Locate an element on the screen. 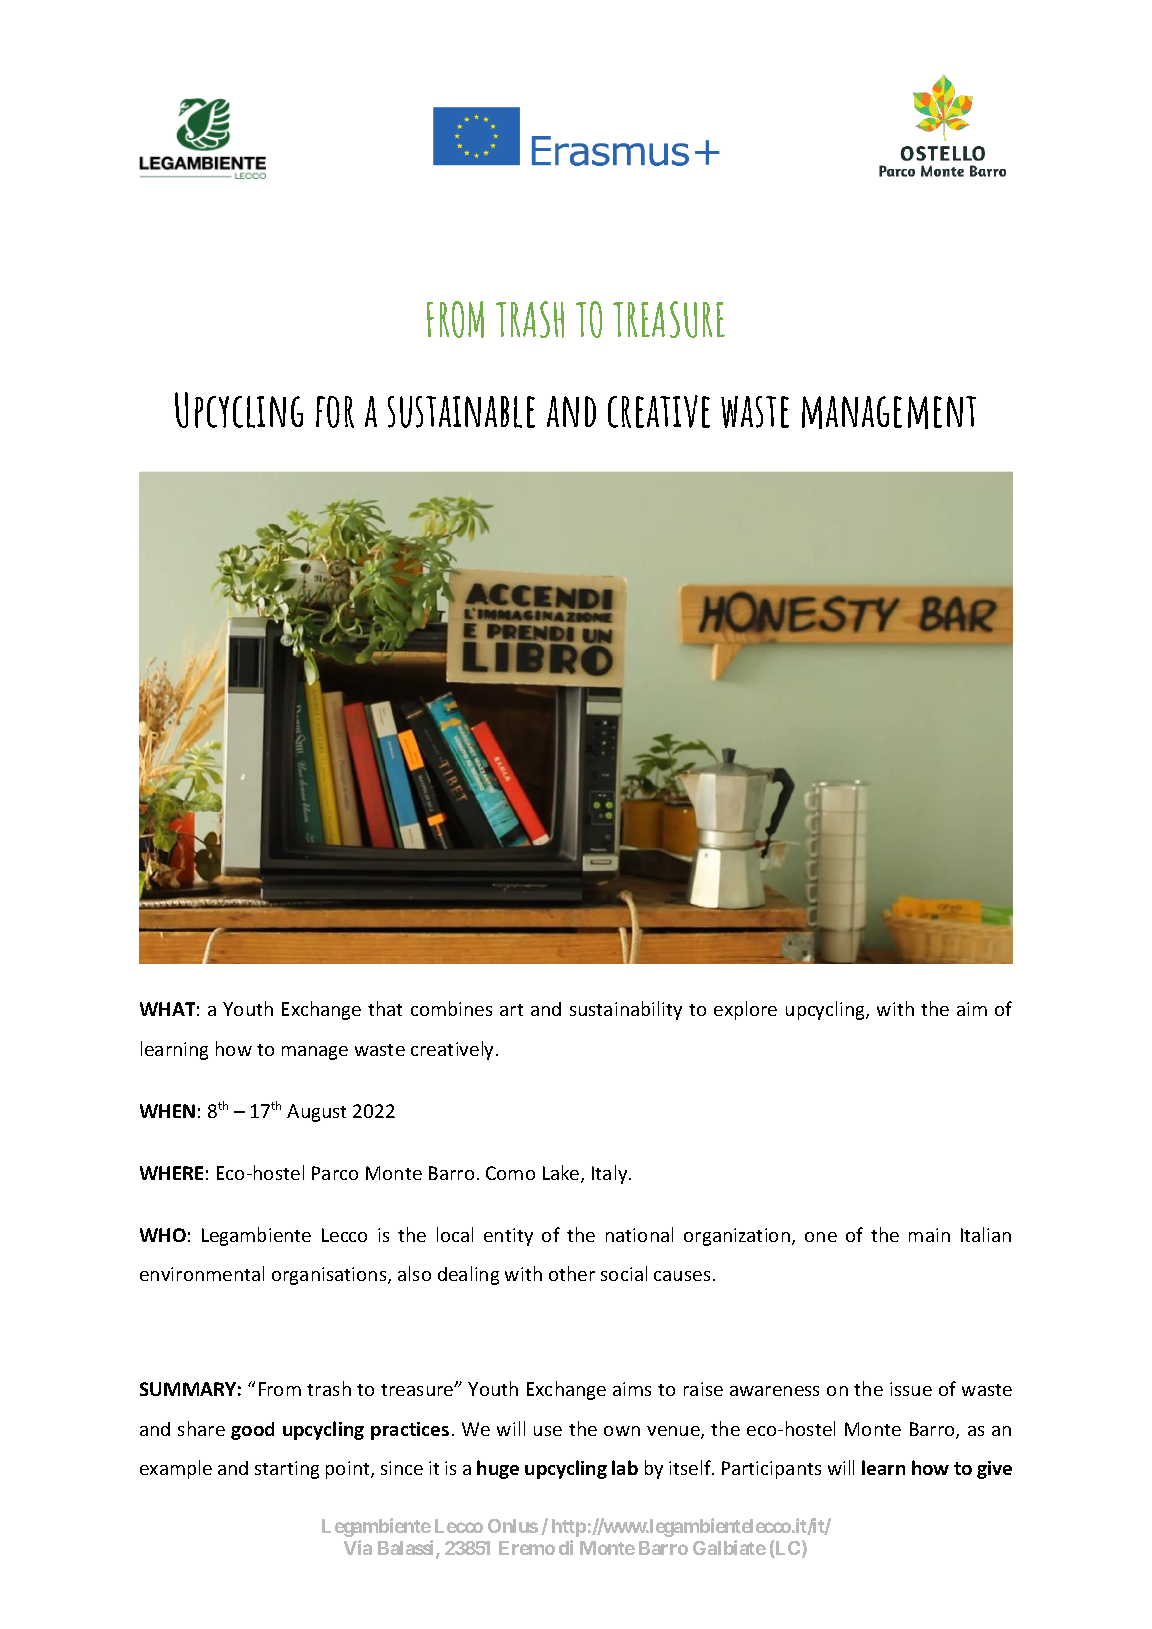 The height and width of the screenshot is (1629, 1152). lab is located at coordinates (625, 1467).
